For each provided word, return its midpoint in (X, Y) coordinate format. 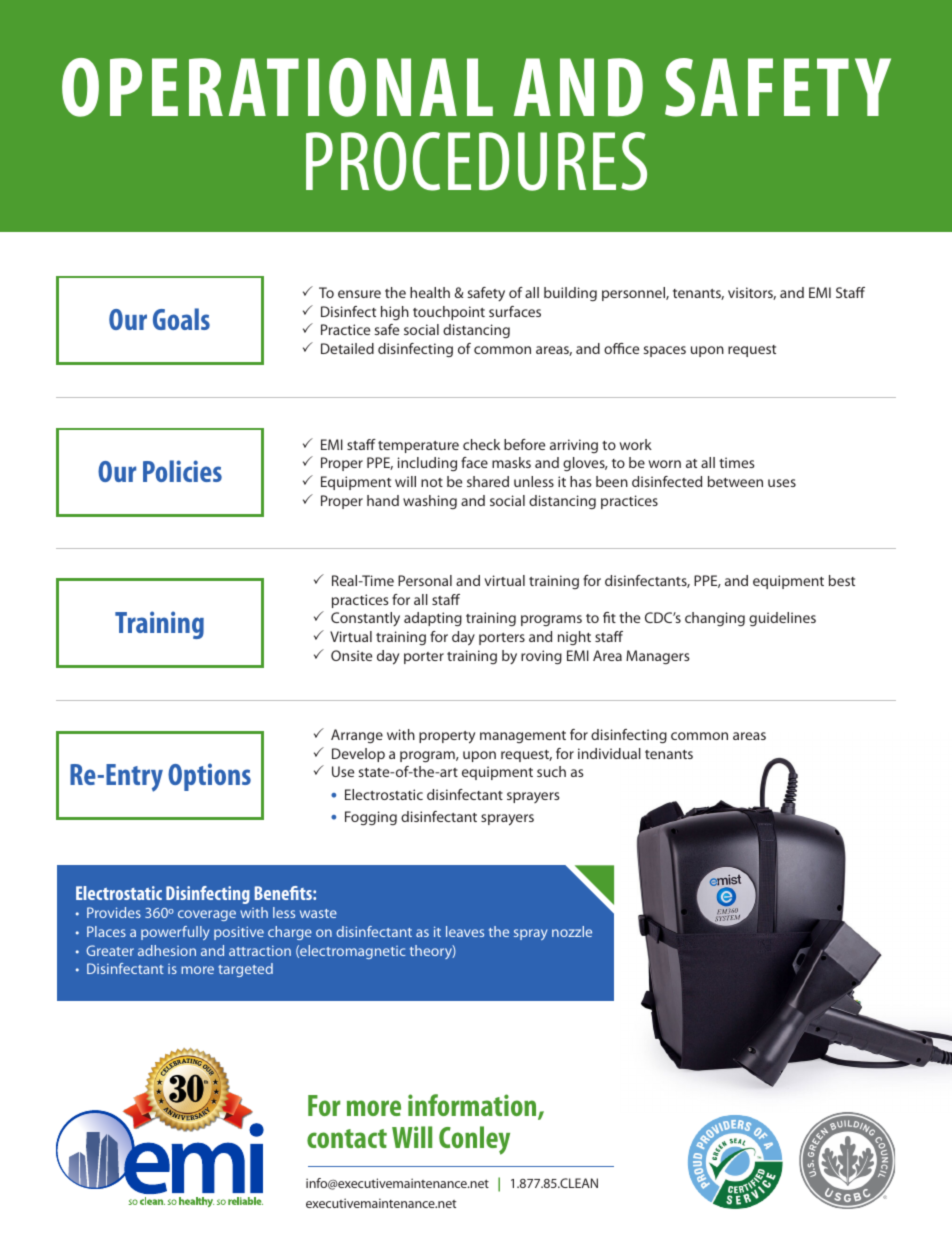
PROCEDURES (476, 161)
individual (609, 753)
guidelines (782, 619)
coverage (207, 915)
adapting (433, 619)
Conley (474, 1140)
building (570, 294)
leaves (465, 931)
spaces (665, 351)
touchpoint (449, 313)
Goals (181, 319)
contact (347, 1138)
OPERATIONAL (277, 87)
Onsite (351, 655)
